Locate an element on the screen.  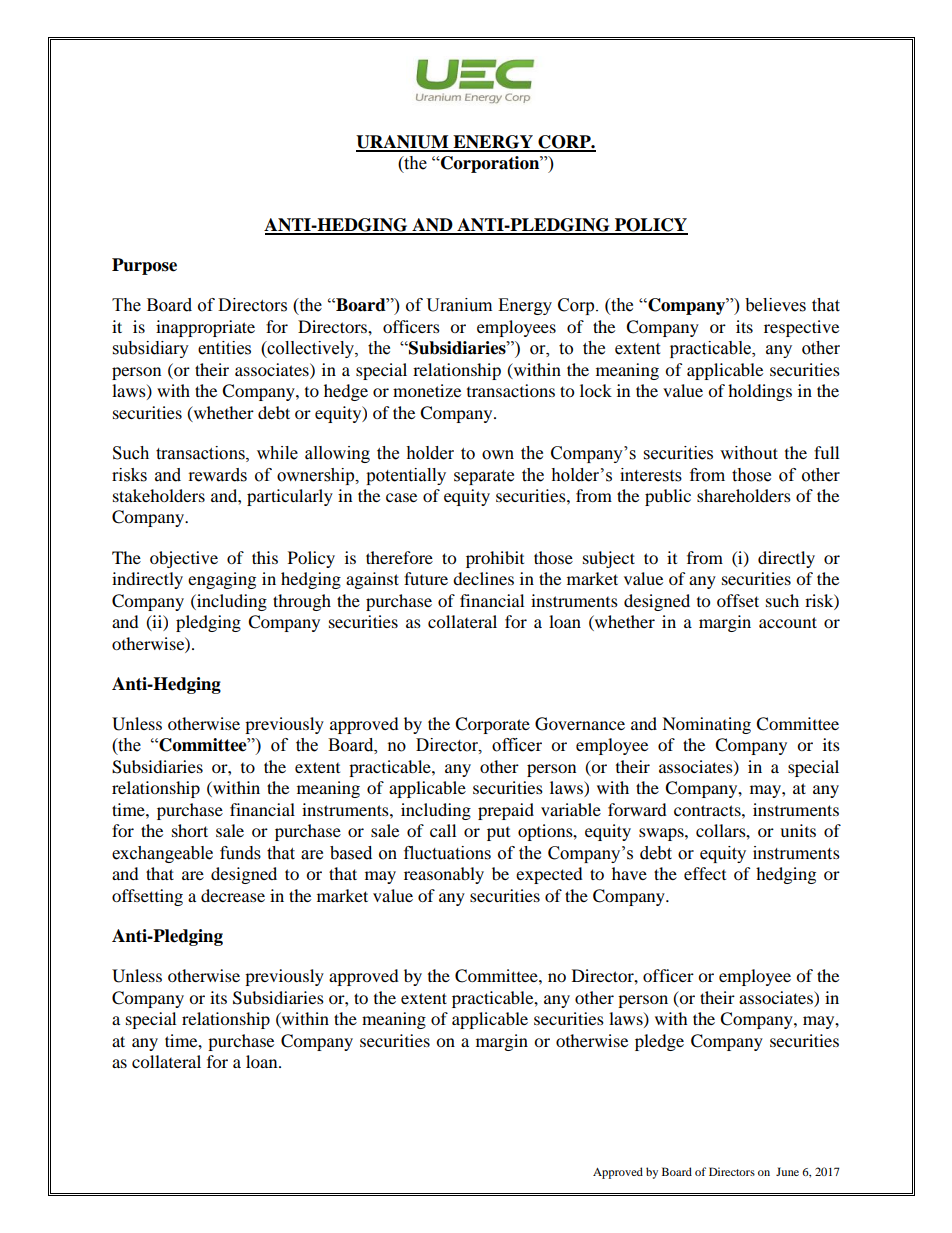
monetize is located at coordinates (427, 390).
